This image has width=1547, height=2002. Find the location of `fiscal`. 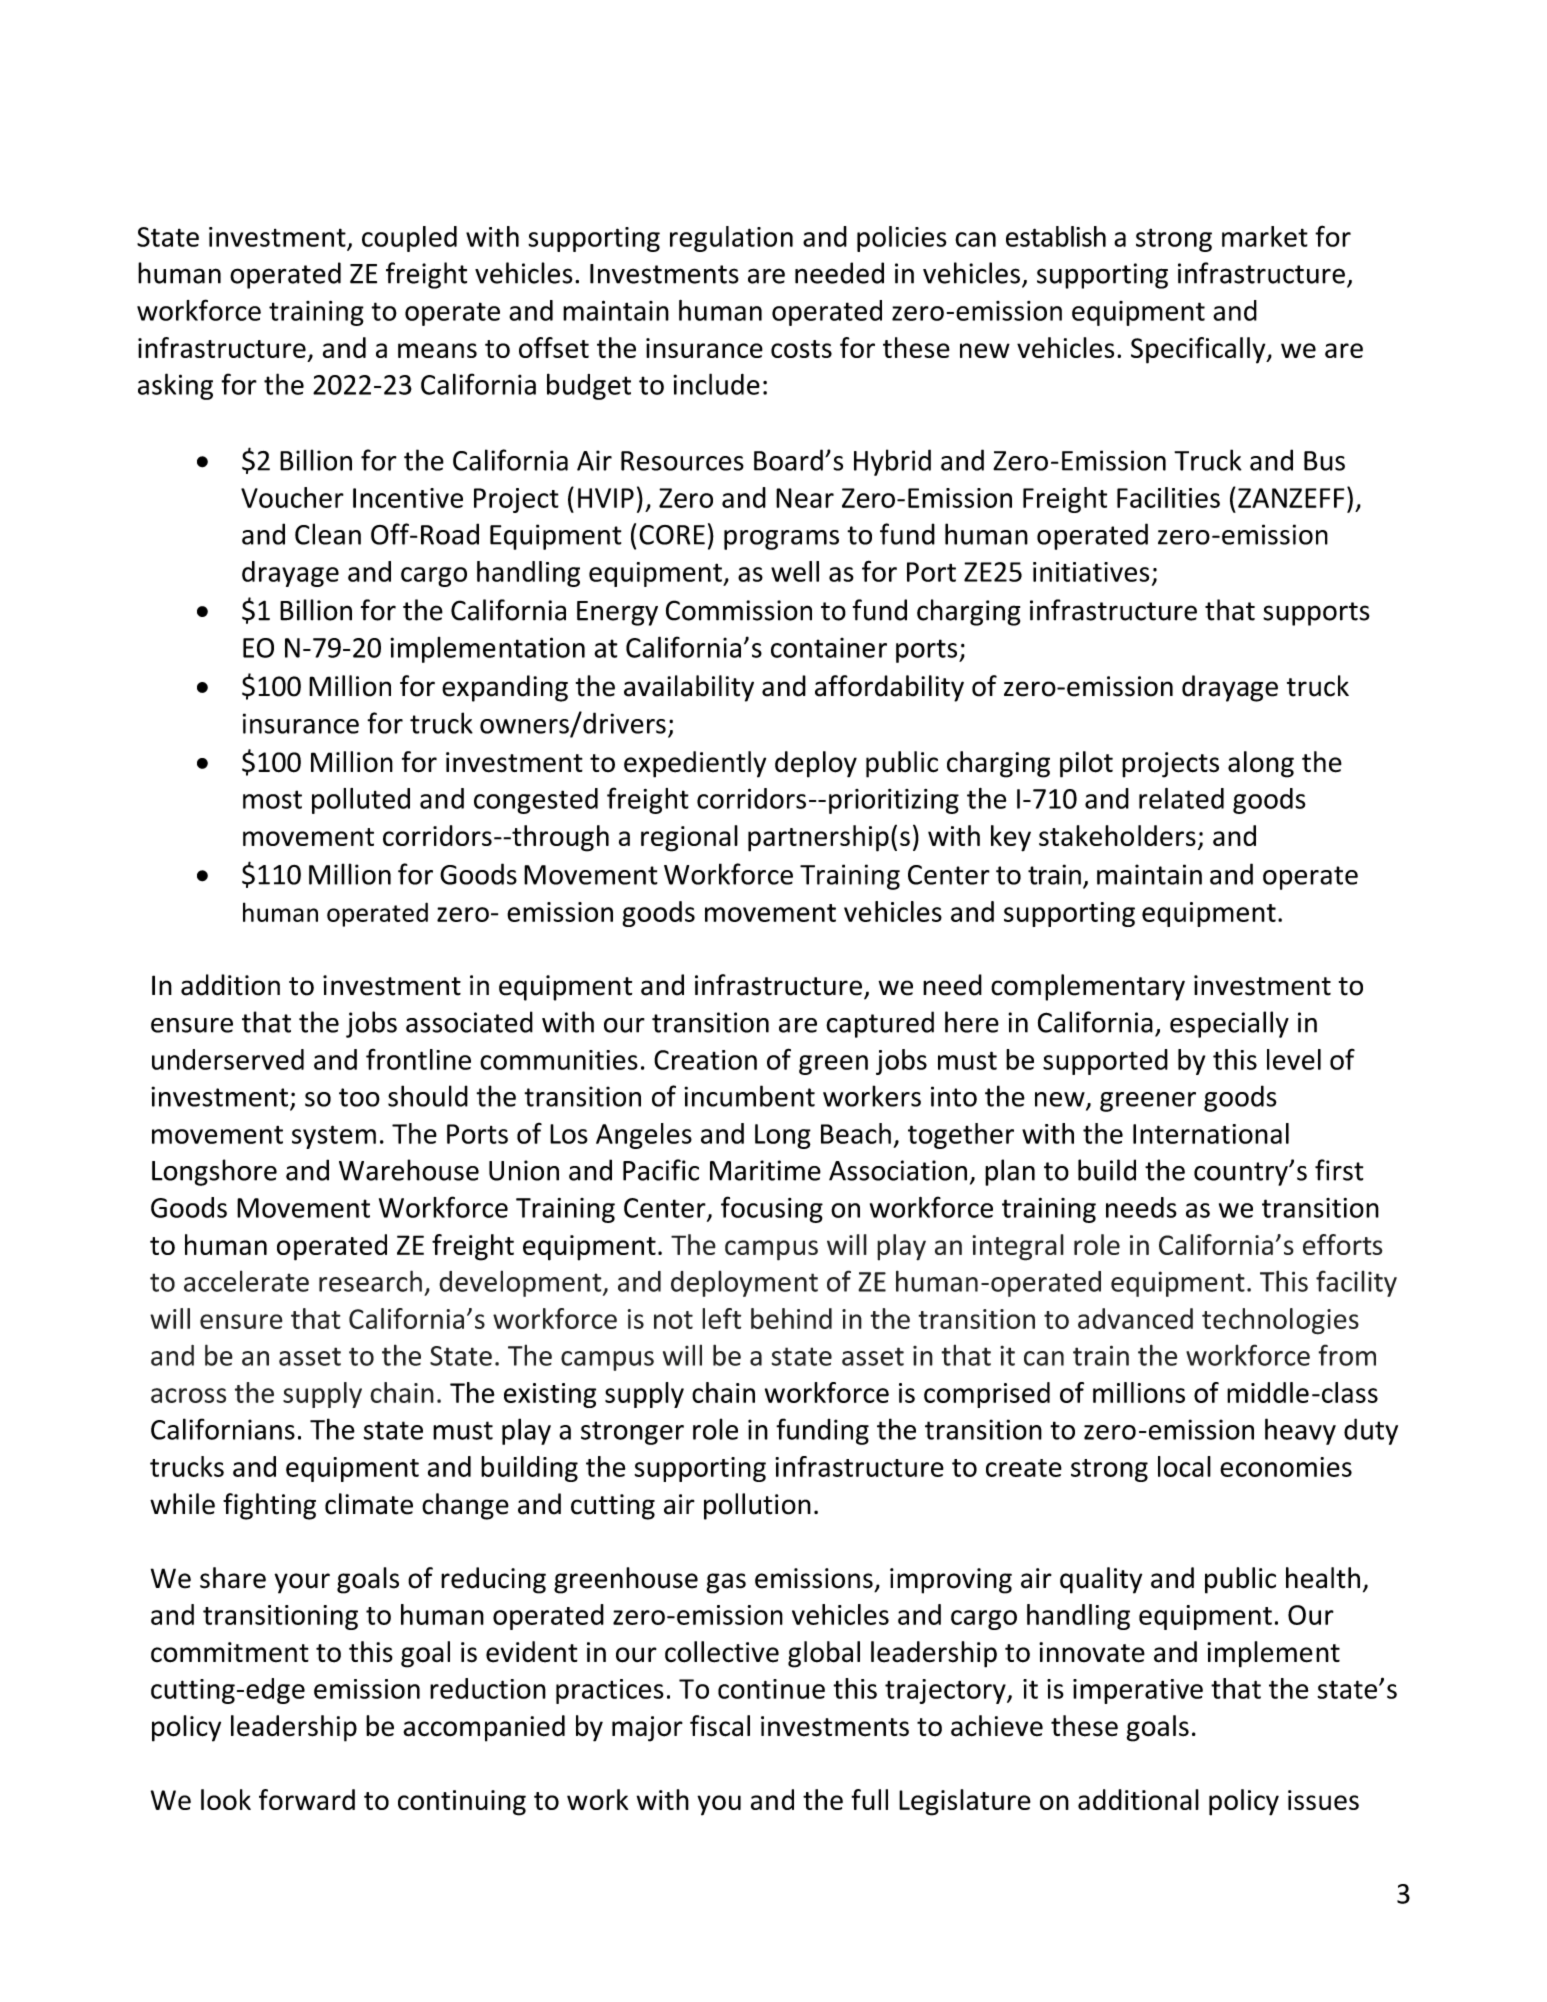

fiscal is located at coordinates (720, 1726).
